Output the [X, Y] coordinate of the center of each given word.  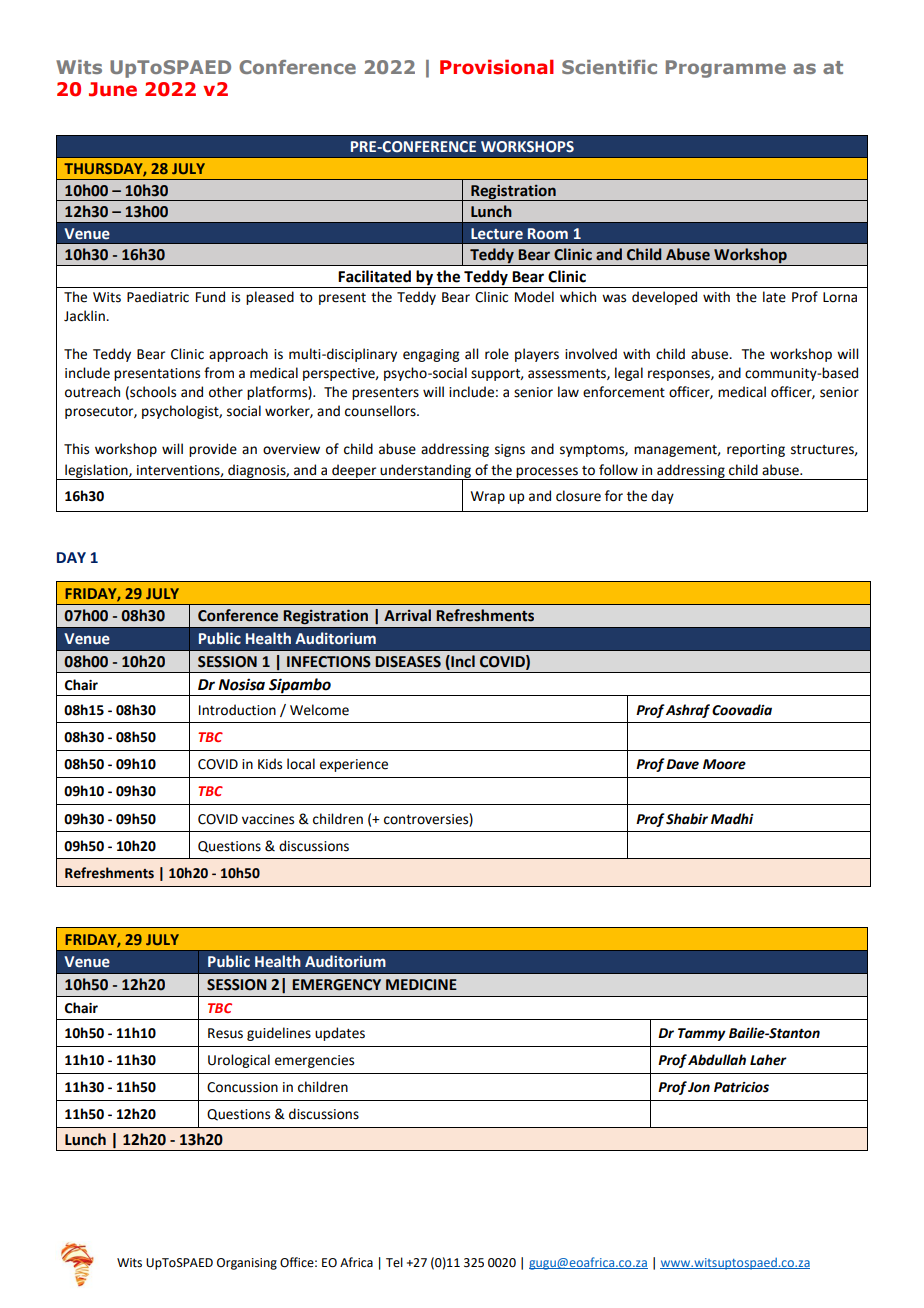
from [219, 373]
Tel [394, 1262]
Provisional [497, 67]
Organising [247, 1264]
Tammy [702, 1034]
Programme [726, 69]
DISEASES [408, 662]
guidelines [279, 1034]
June [113, 89]
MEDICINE [421, 985]
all [471, 354]
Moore [724, 764]
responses [680, 375]
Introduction [237, 710]
